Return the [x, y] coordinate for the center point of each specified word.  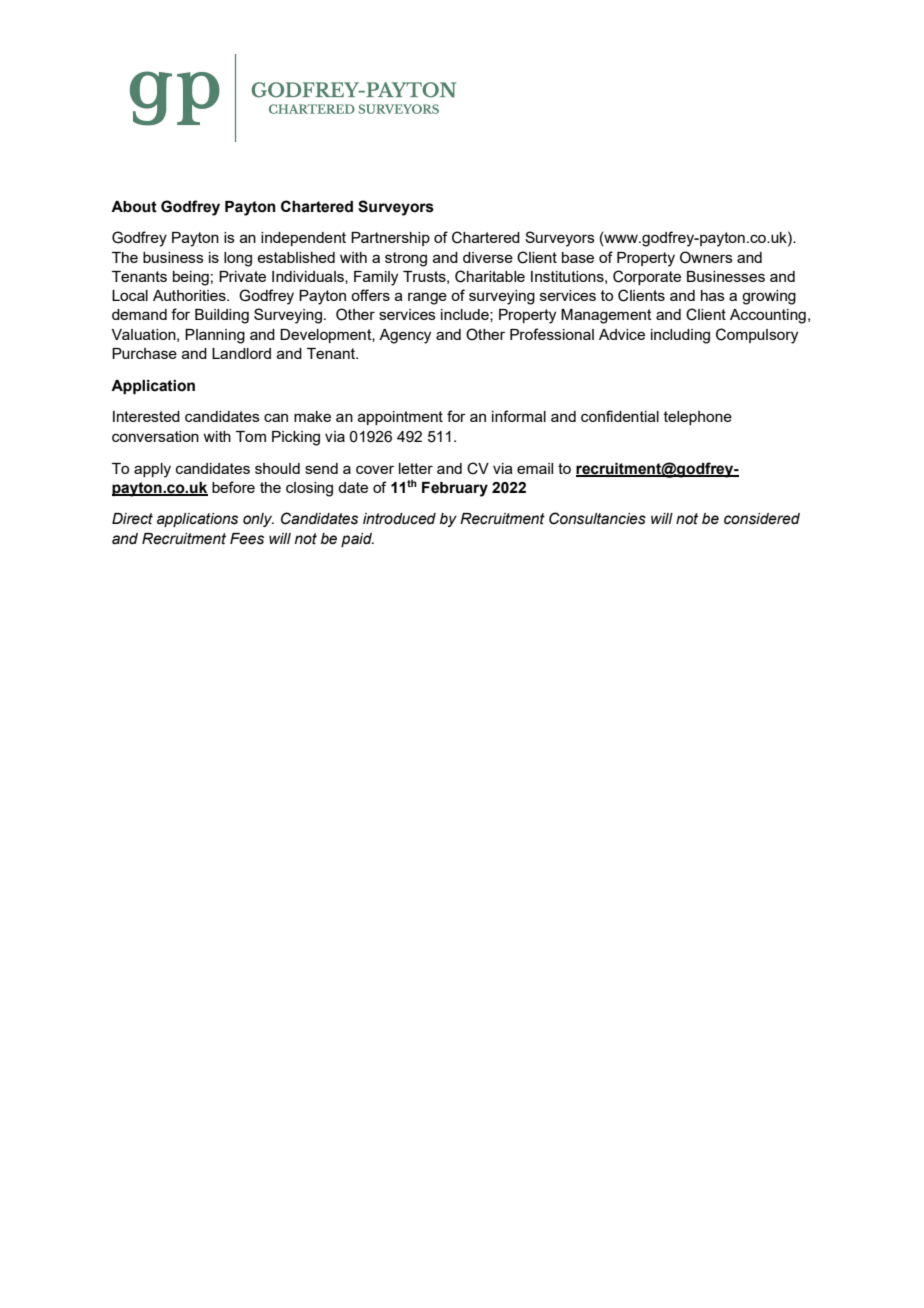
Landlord [241, 353]
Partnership [390, 239]
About [134, 207]
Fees [247, 539]
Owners [706, 257]
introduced [399, 519]
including [680, 336]
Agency [405, 336]
